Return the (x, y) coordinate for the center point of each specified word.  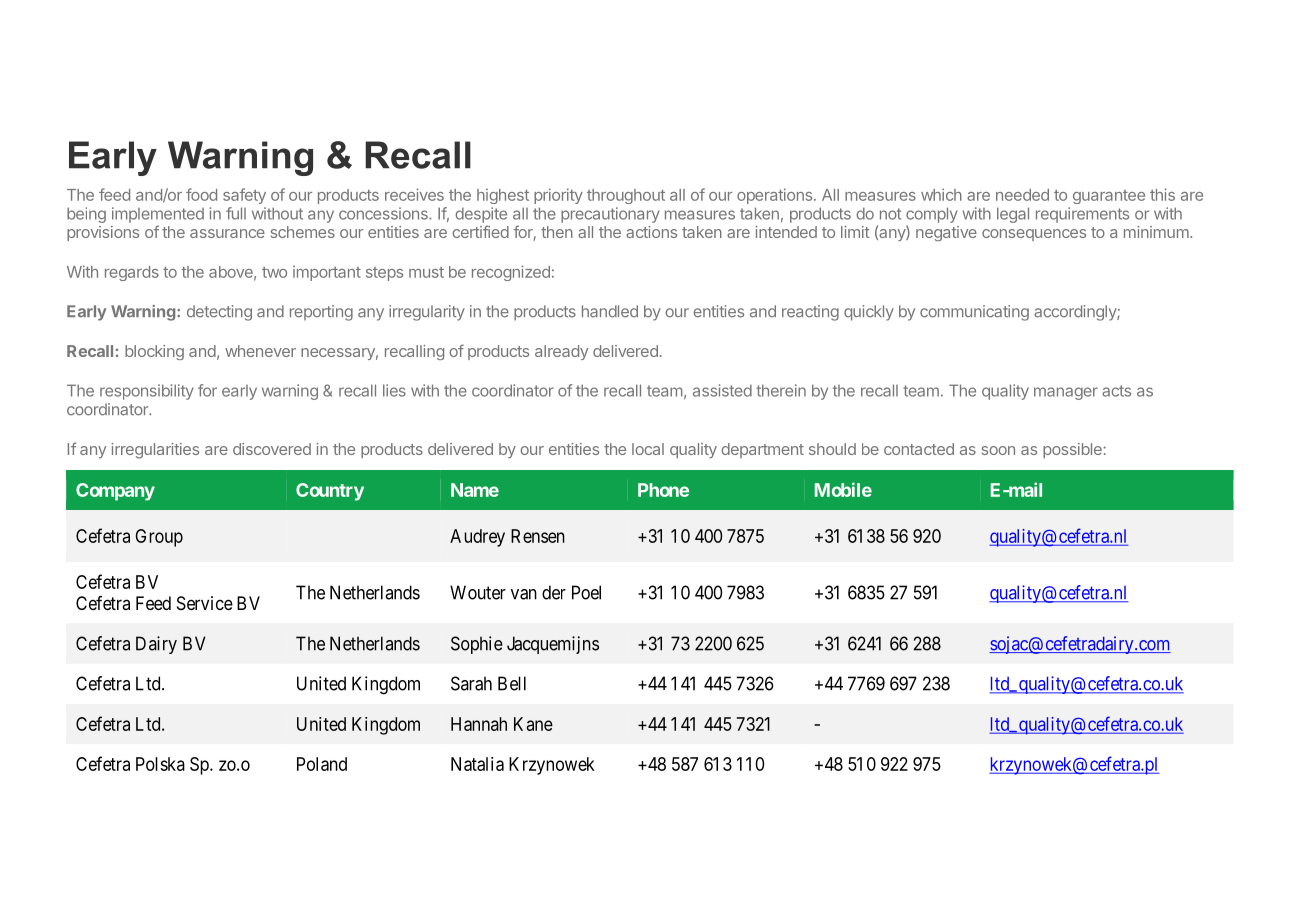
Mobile (843, 489)
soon (998, 450)
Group (159, 538)
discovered (272, 449)
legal (1013, 215)
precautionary (610, 215)
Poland (322, 764)
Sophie (477, 645)
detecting (219, 313)
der (554, 592)
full (236, 213)
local (648, 449)
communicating (974, 313)
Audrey (477, 538)
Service (205, 603)
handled (610, 311)
